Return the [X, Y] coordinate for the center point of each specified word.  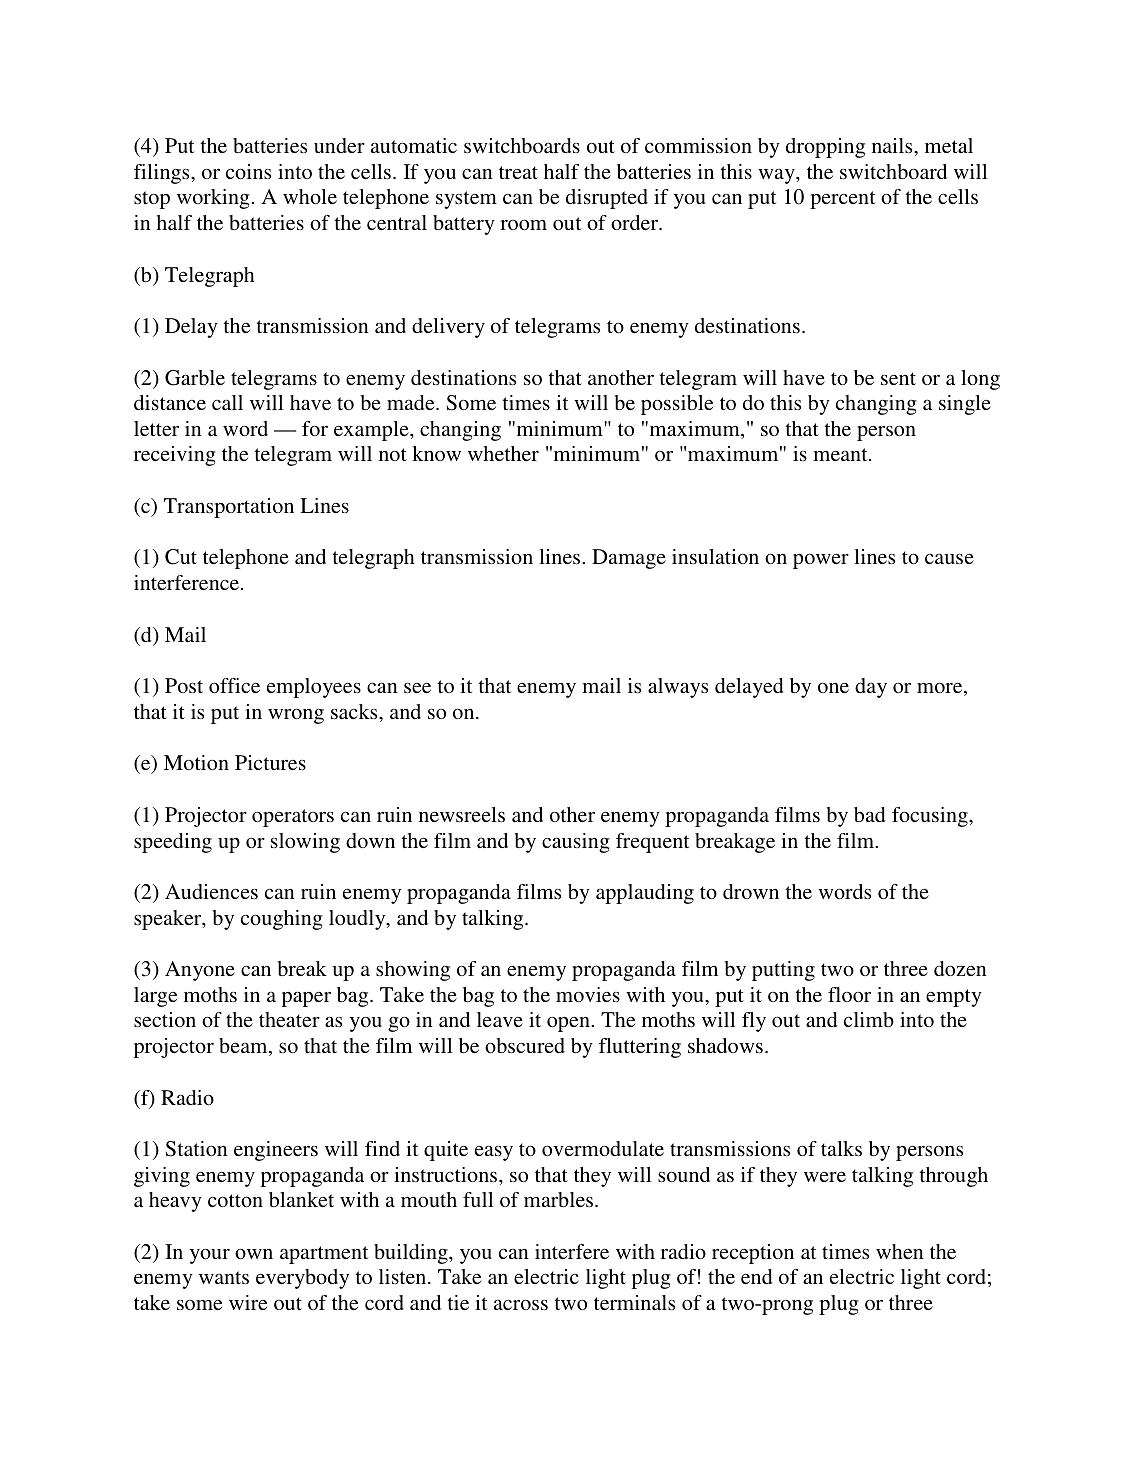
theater [289, 1019]
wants [224, 1277]
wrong [296, 716]
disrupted [607, 199]
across [521, 1304]
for [315, 428]
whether [503, 453]
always [678, 688]
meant [841, 454]
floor [849, 994]
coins [248, 171]
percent [842, 200]
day [871, 688]
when [900, 1251]
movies [588, 994]
